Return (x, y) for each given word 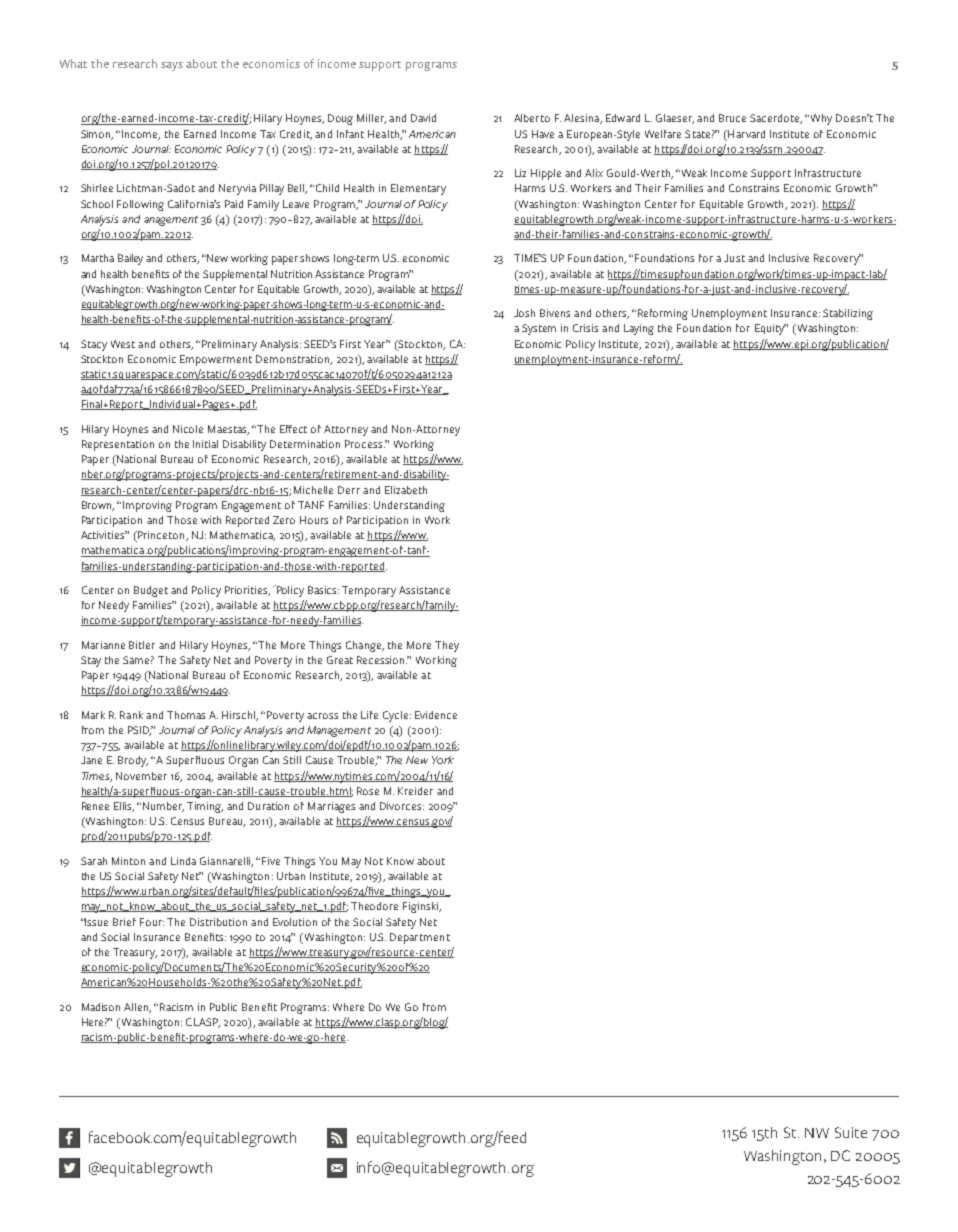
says (172, 66)
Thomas (186, 715)
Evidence (436, 715)
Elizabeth (406, 490)
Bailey (130, 259)
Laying (639, 329)
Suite (851, 1132)
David (423, 118)
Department (420, 938)
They (447, 646)
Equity (770, 329)
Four (152, 922)
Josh (524, 313)
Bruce (732, 118)
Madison (101, 1007)
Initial (205, 444)
